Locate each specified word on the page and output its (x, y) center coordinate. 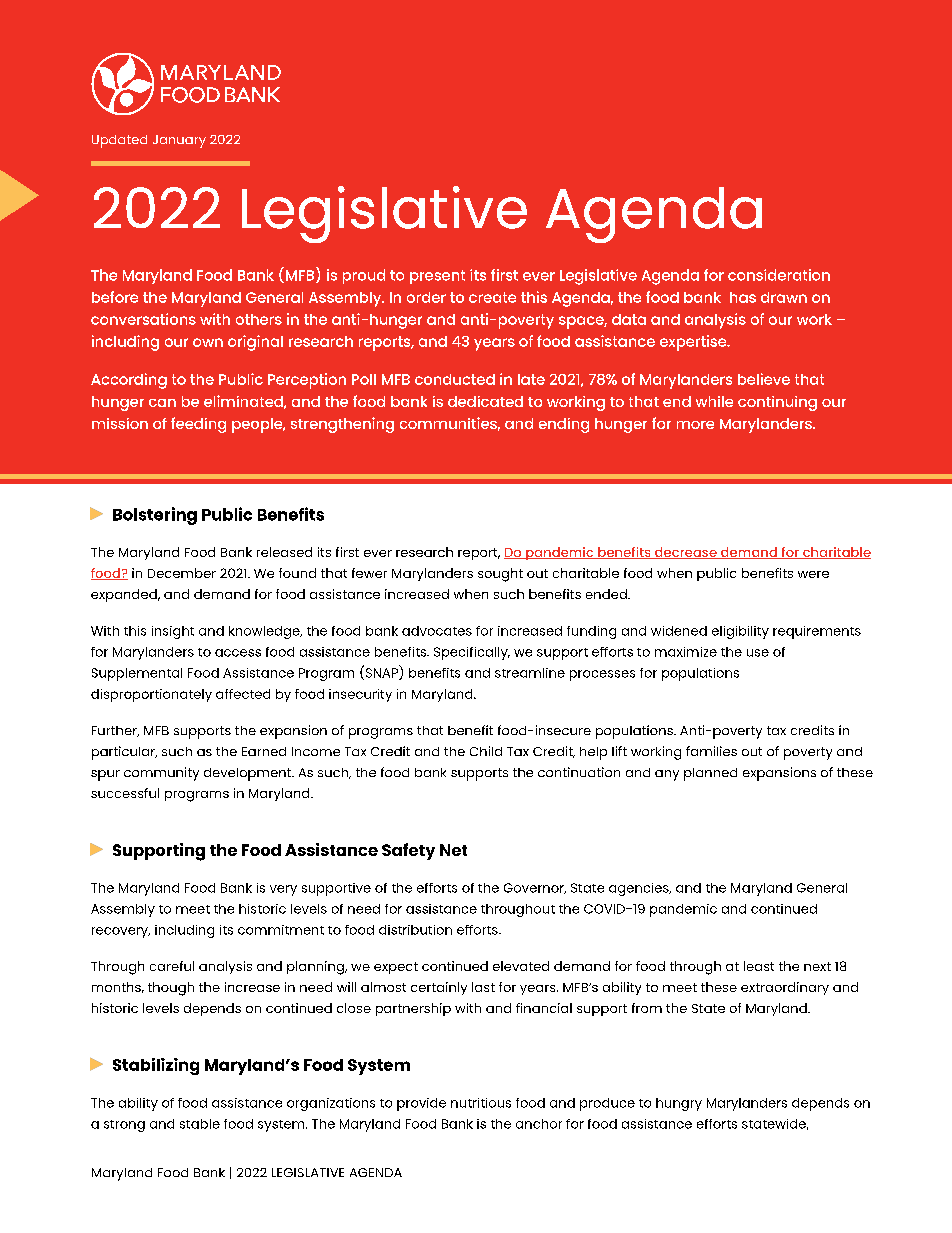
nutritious (481, 1103)
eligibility (740, 632)
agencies (640, 889)
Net (453, 850)
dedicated (485, 401)
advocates (437, 631)
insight (173, 632)
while (714, 401)
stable (200, 1124)
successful (125, 793)
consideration (779, 275)
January (179, 141)
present (437, 277)
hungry (679, 1104)
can (162, 403)
